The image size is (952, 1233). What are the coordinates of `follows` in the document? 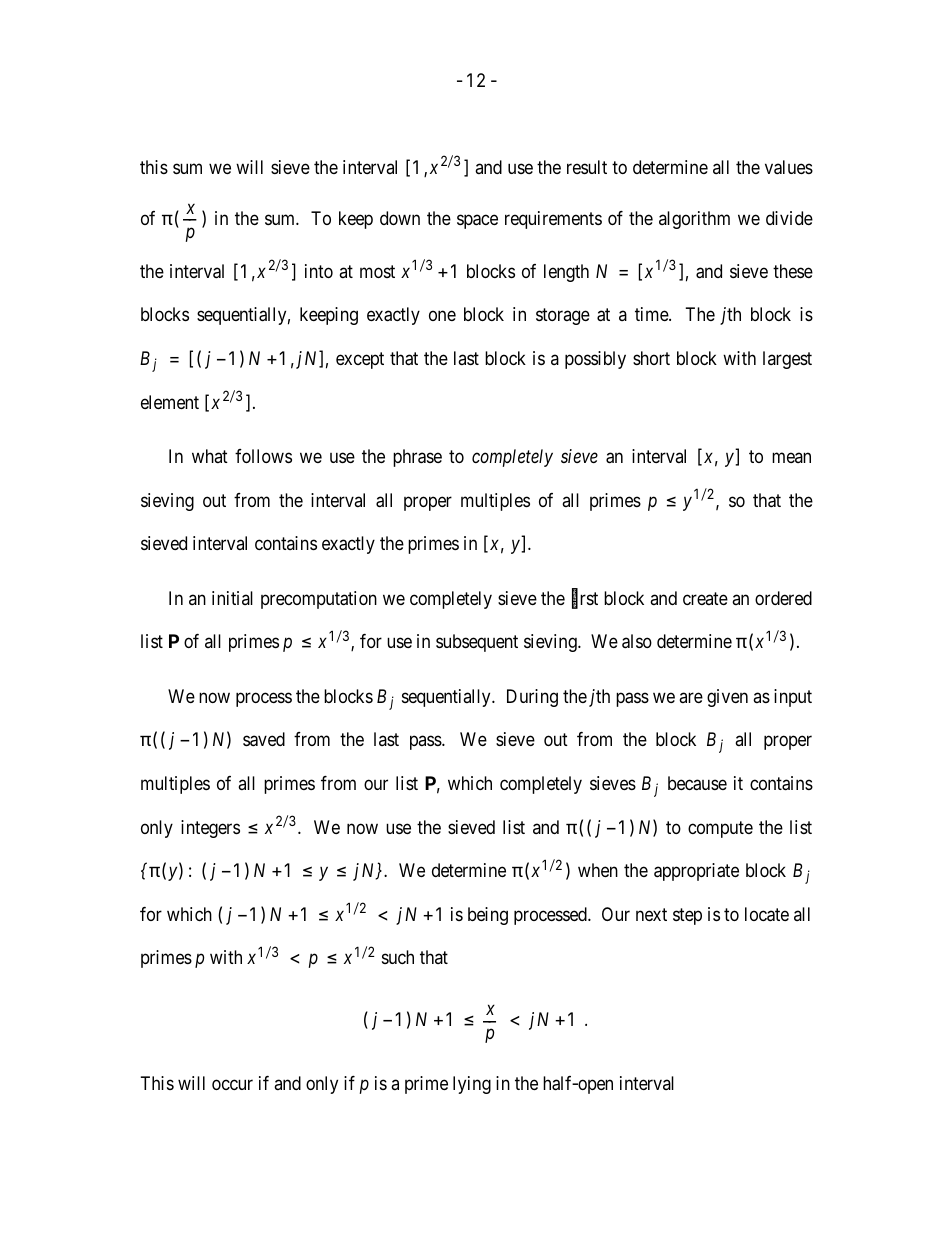 It's located at (263, 456).
